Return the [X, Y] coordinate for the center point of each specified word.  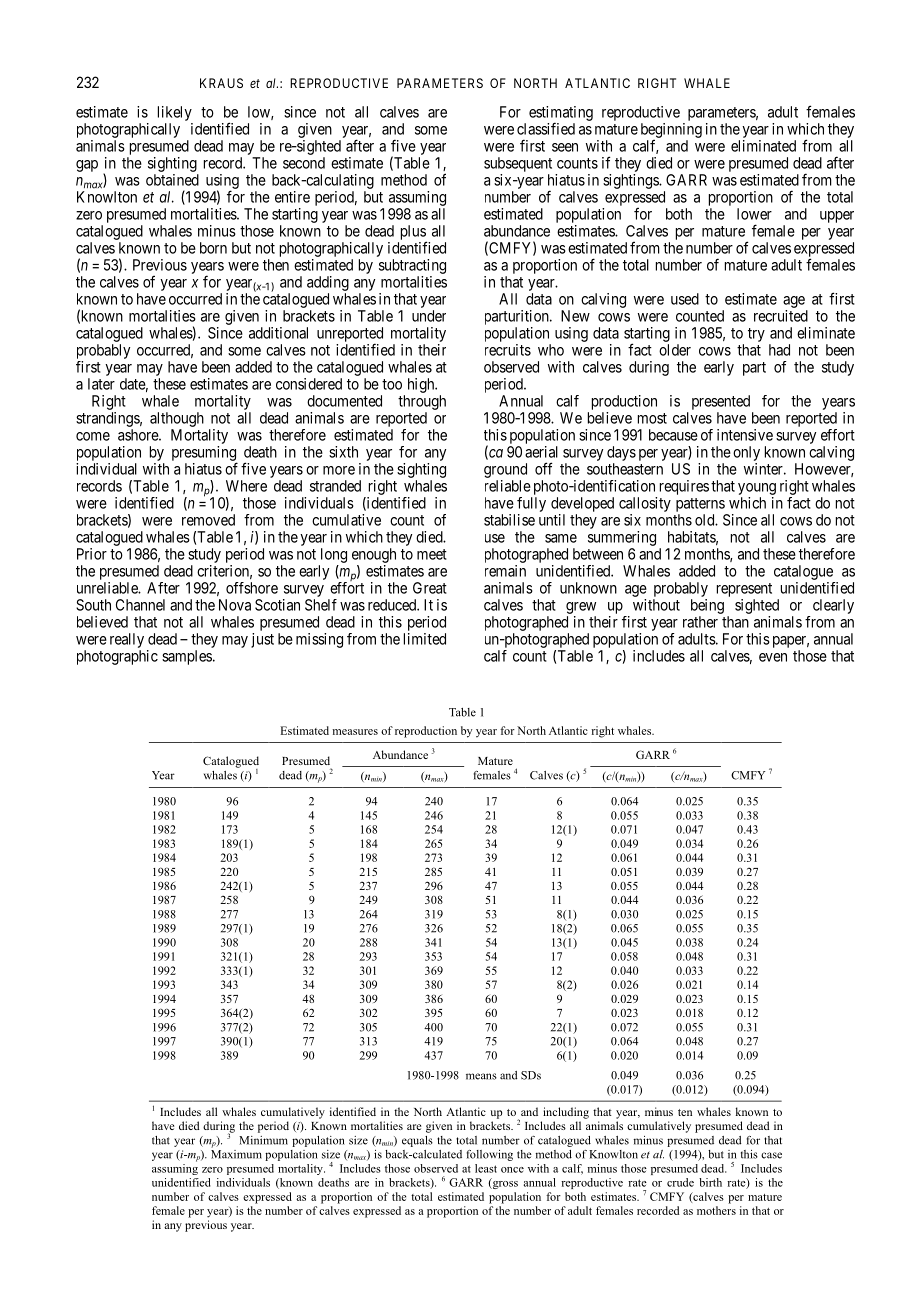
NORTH [535, 83]
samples [187, 657]
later [101, 384]
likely [175, 113]
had [779, 350]
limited [425, 639]
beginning [671, 131]
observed [511, 367]
